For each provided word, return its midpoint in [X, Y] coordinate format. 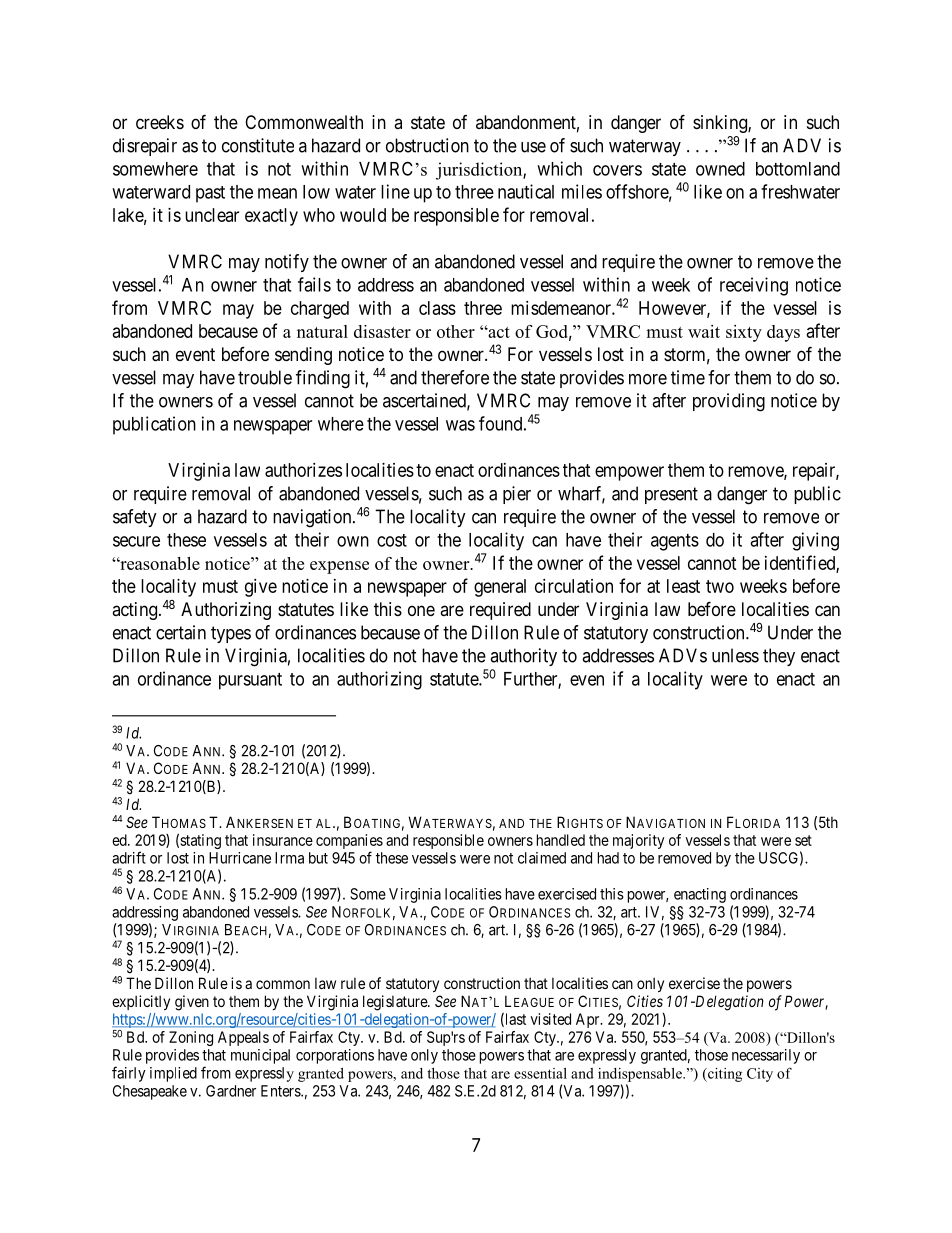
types [231, 634]
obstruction [427, 145]
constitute [258, 145]
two [720, 586]
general [500, 588]
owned [720, 169]
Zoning [191, 1038]
